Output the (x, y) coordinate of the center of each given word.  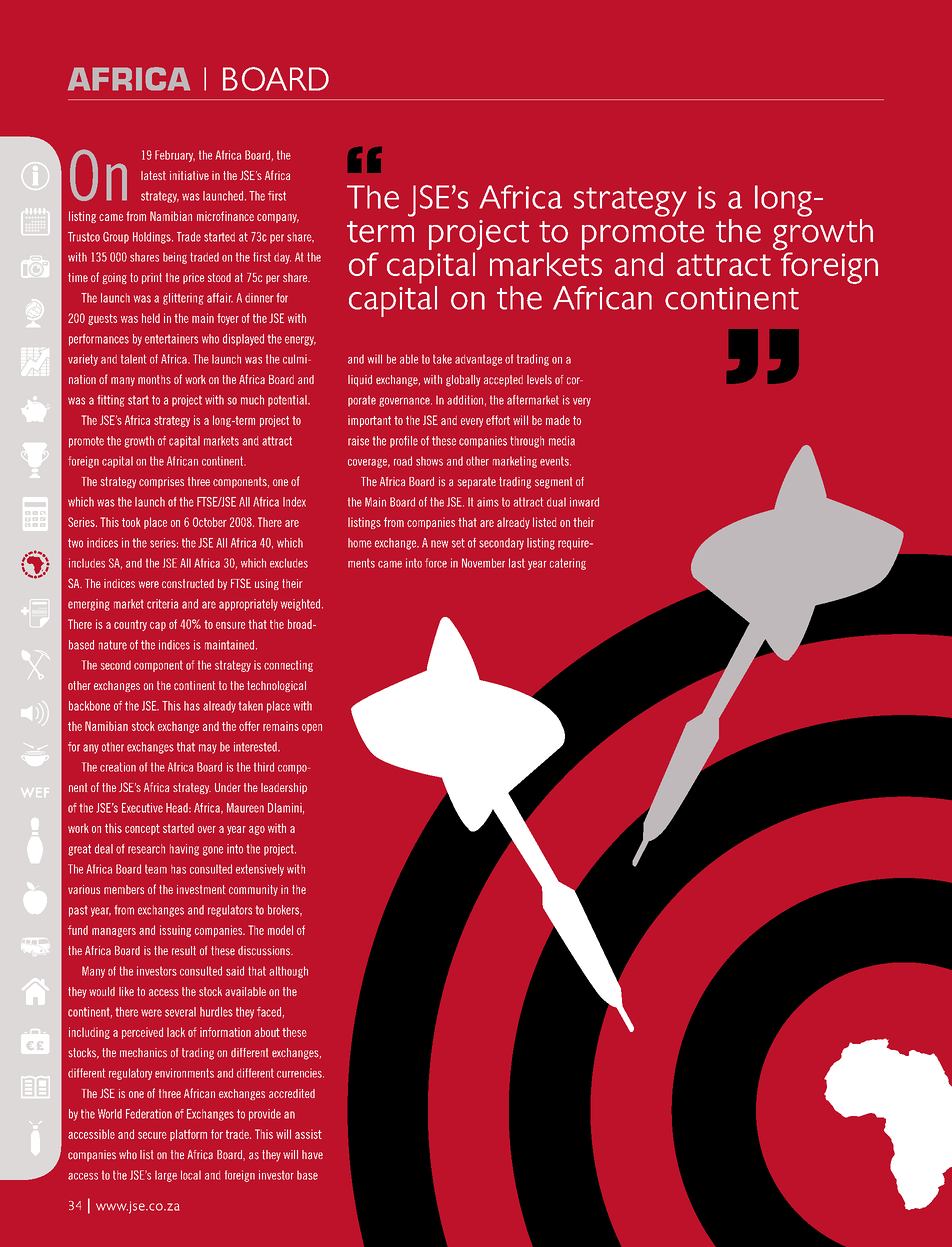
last (517, 563)
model (280, 930)
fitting (111, 401)
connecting (288, 666)
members (124, 889)
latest (153, 175)
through (527, 442)
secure (152, 1135)
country (130, 625)
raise (358, 441)
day (282, 258)
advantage (478, 360)
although (288, 972)
